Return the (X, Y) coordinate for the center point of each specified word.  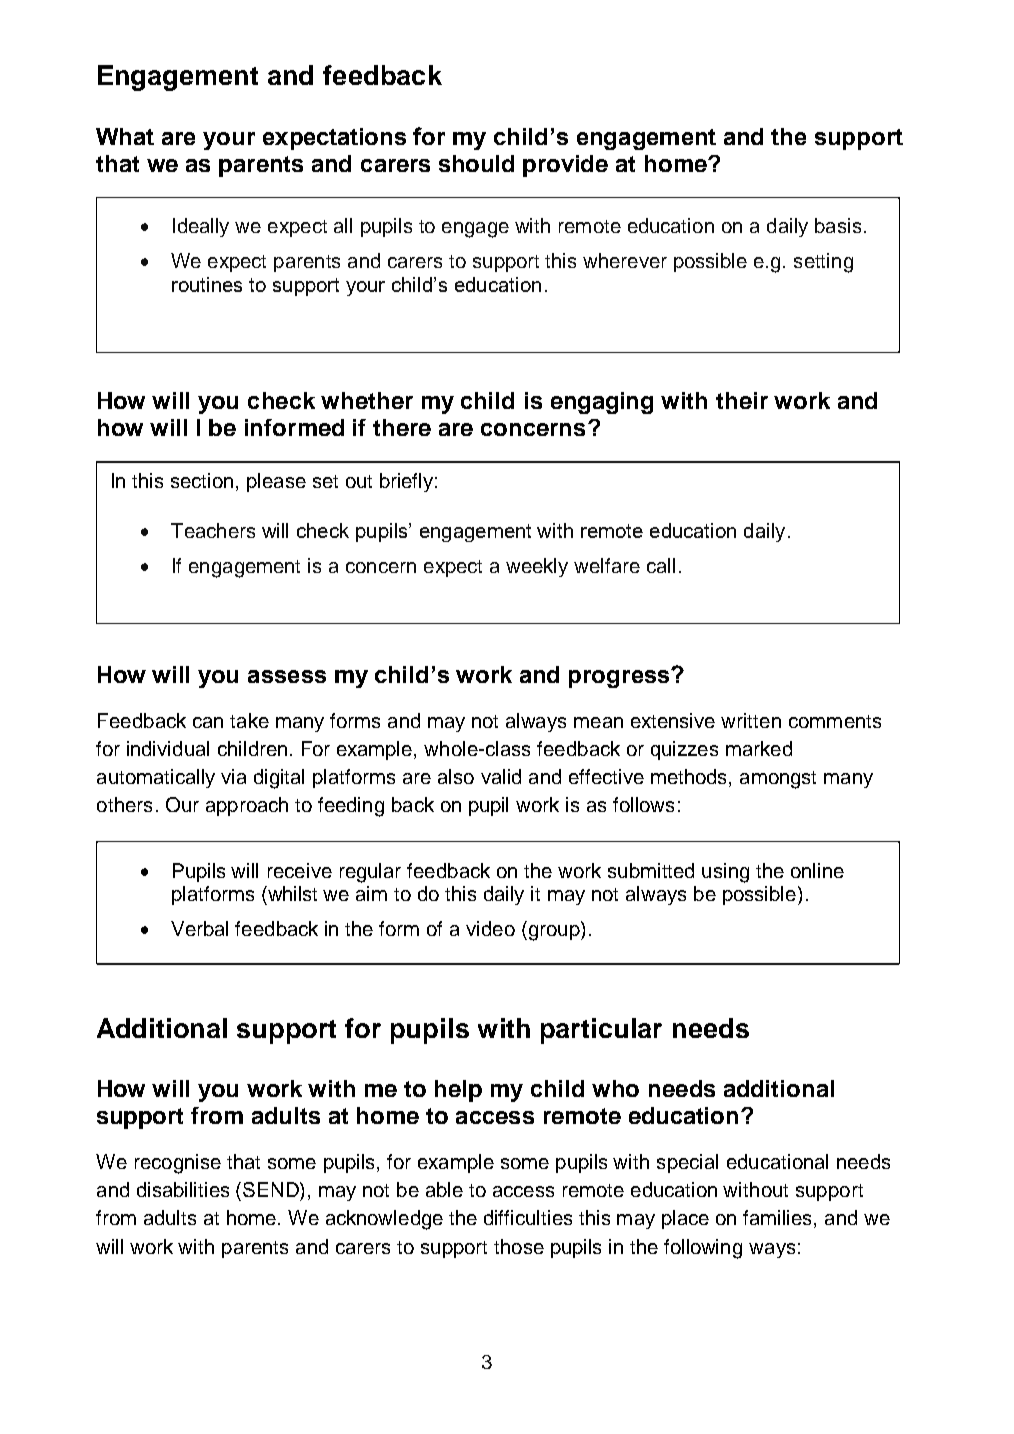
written (751, 720)
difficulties (528, 1217)
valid (501, 776)
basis (838, 225)
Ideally (201, 227)
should (476, 163)
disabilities (183, 1189)
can (208, 722)
